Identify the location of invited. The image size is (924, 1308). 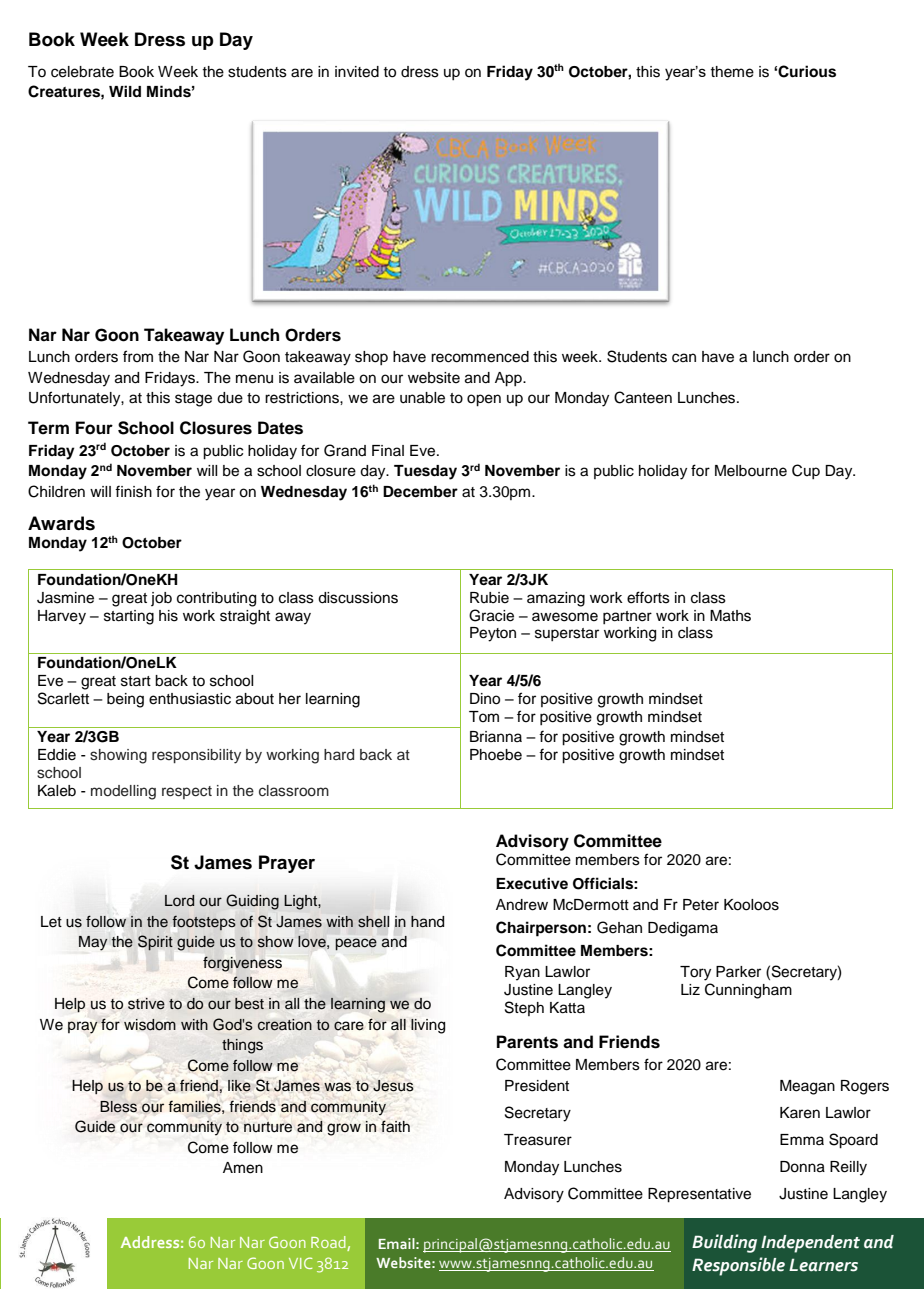
(357, 72).
